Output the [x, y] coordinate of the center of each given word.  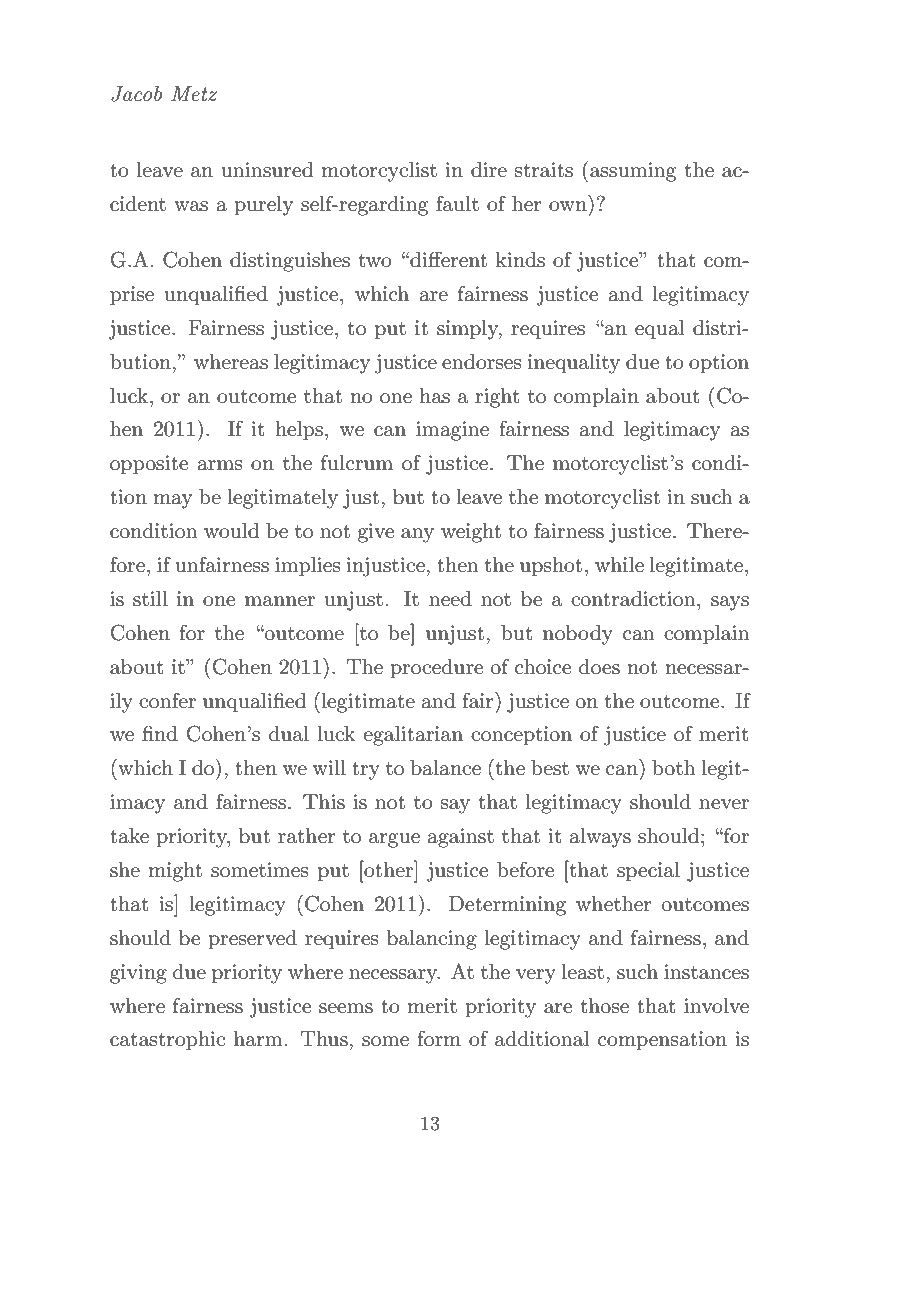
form [439, 1038]
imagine [452, 431]
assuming [633, 172]
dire [489, 170]
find [160, 733]
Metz [194, 94]
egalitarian [413, 736]
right [497, 398]
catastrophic [167, 1041]
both [674, 768]
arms [220, 465]
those [604, 1006]
